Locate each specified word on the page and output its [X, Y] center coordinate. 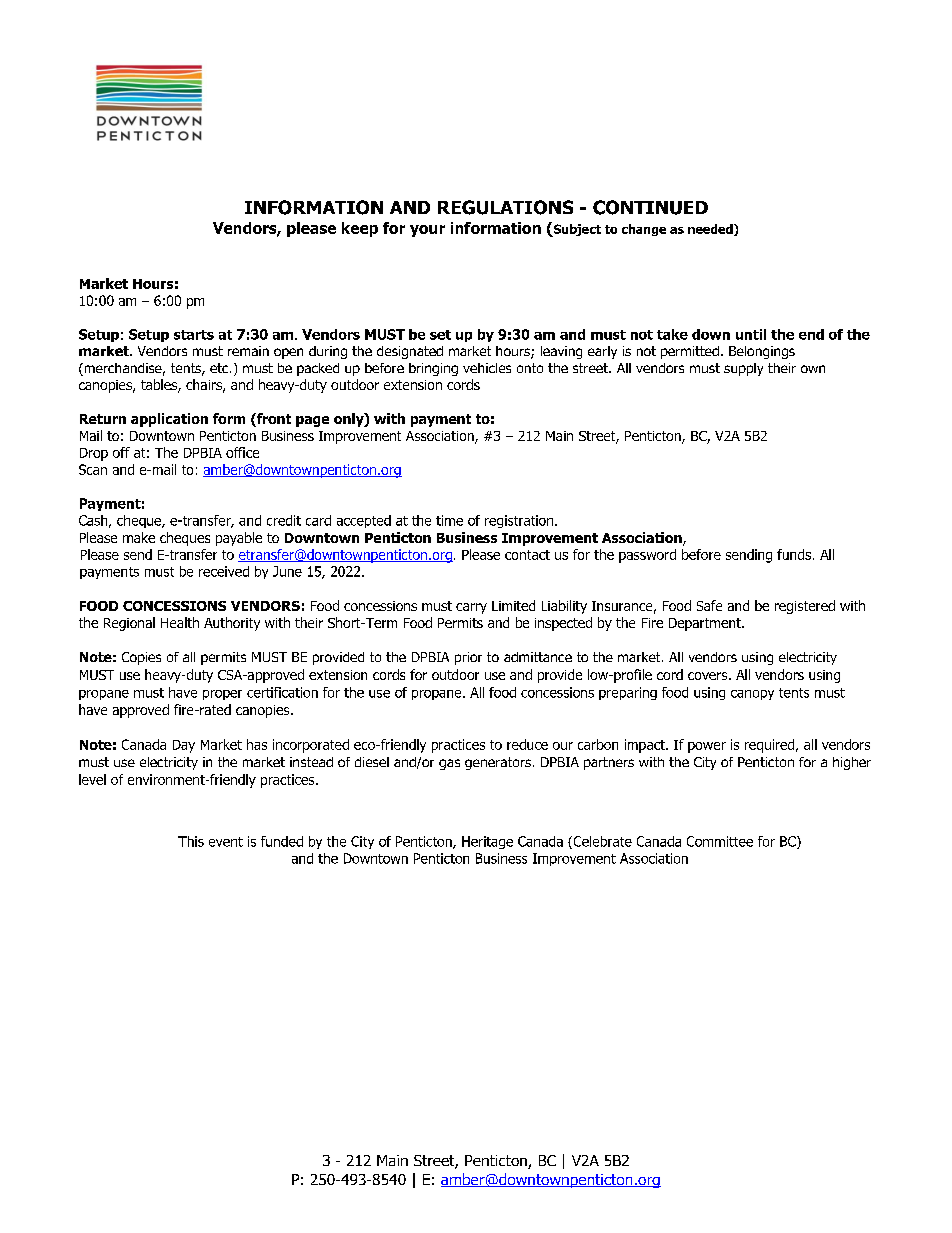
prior [468, 658]
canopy [752, 695]
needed [711, 230]
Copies [141, 658]
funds [795, 554]
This [191, 841]
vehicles [487, 368]
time [449, 520]
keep [360, 229]
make [139, 537]
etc [220, 368]
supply [743, 369]
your [427, 231]
